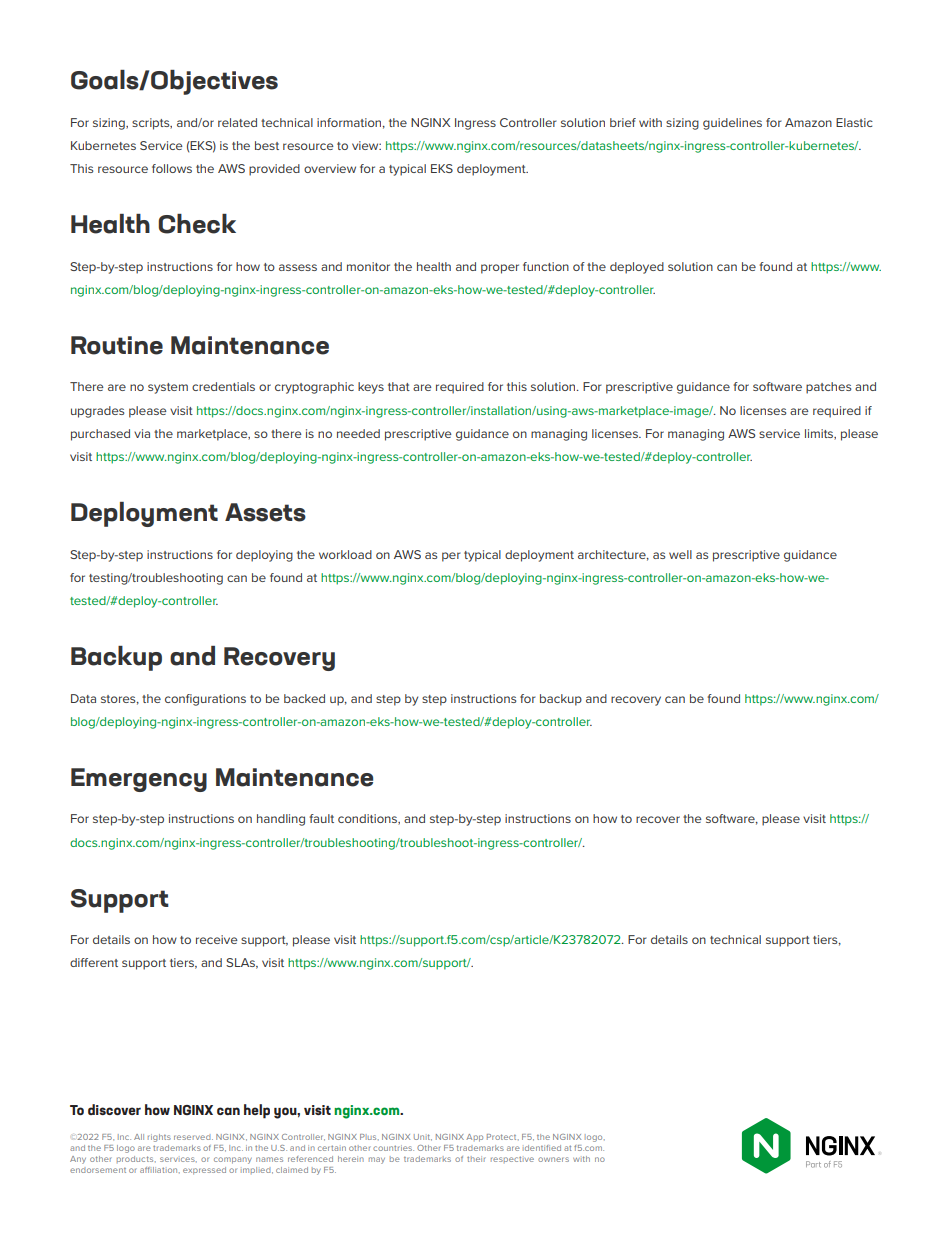 The width and height of the image is (952, 1233). I want to click on follows, so click(172, 168).
